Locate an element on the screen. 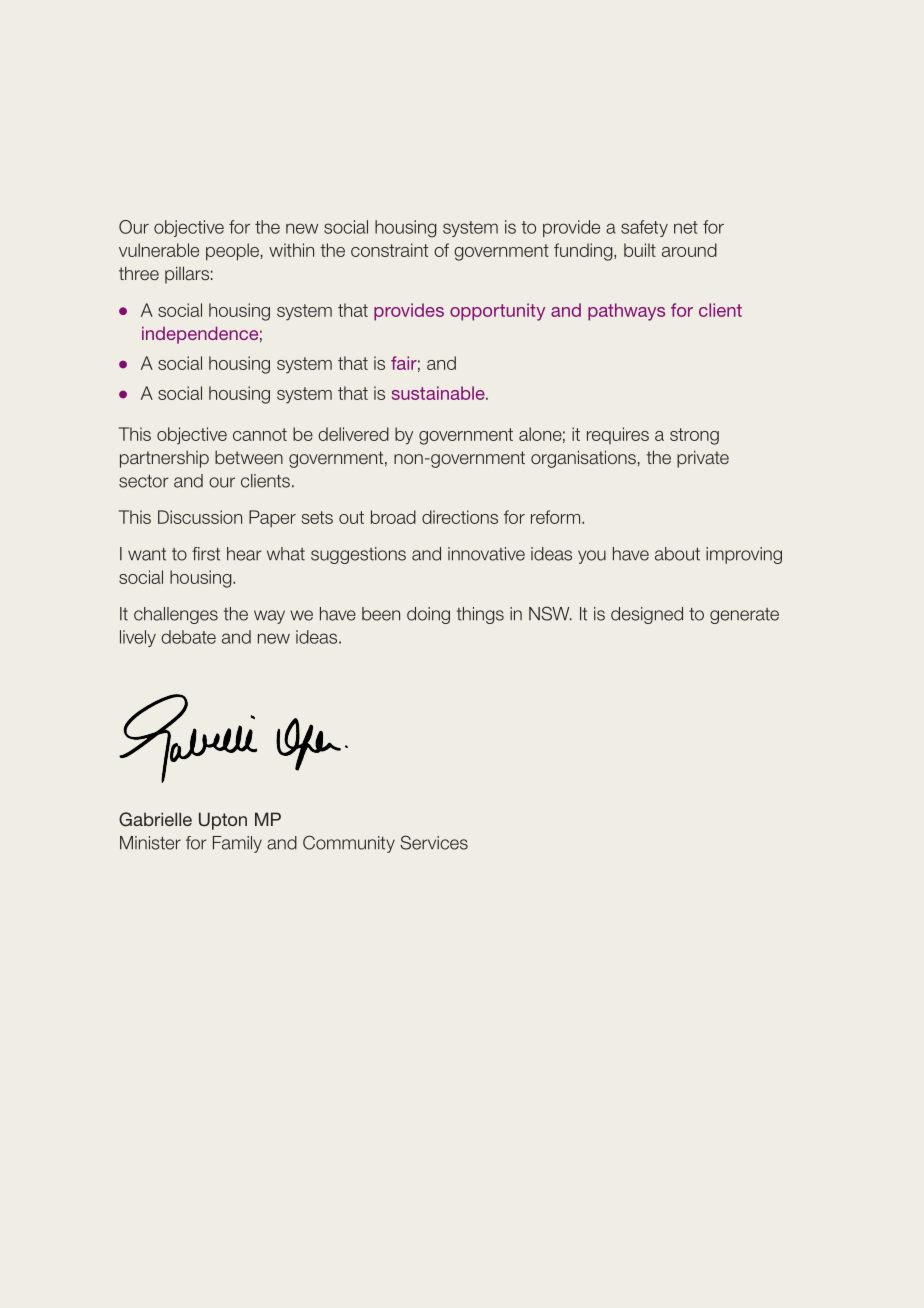  doing is located at coordinates (428, 615).
